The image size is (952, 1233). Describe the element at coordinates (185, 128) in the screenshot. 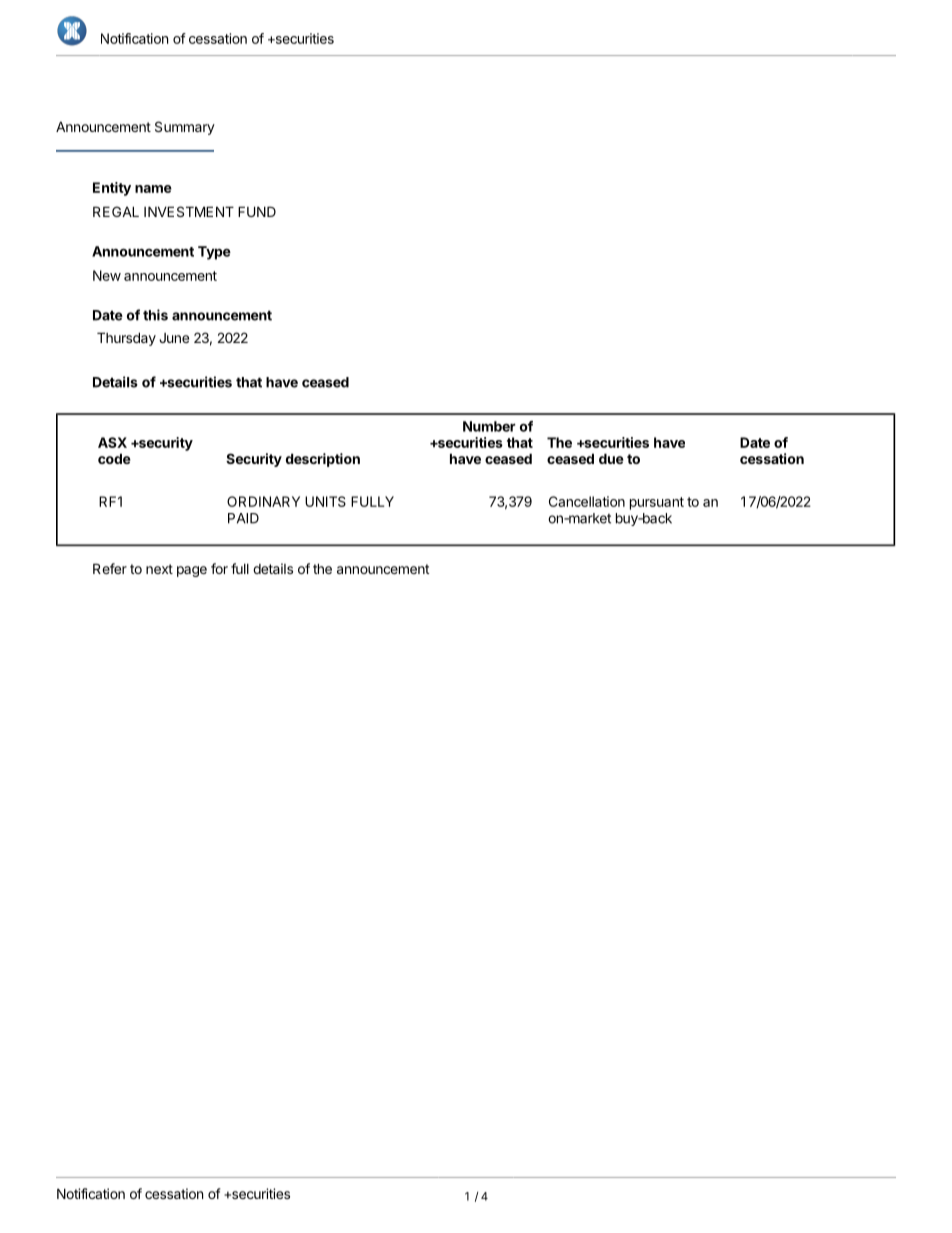

I see `Summary` at that location.
